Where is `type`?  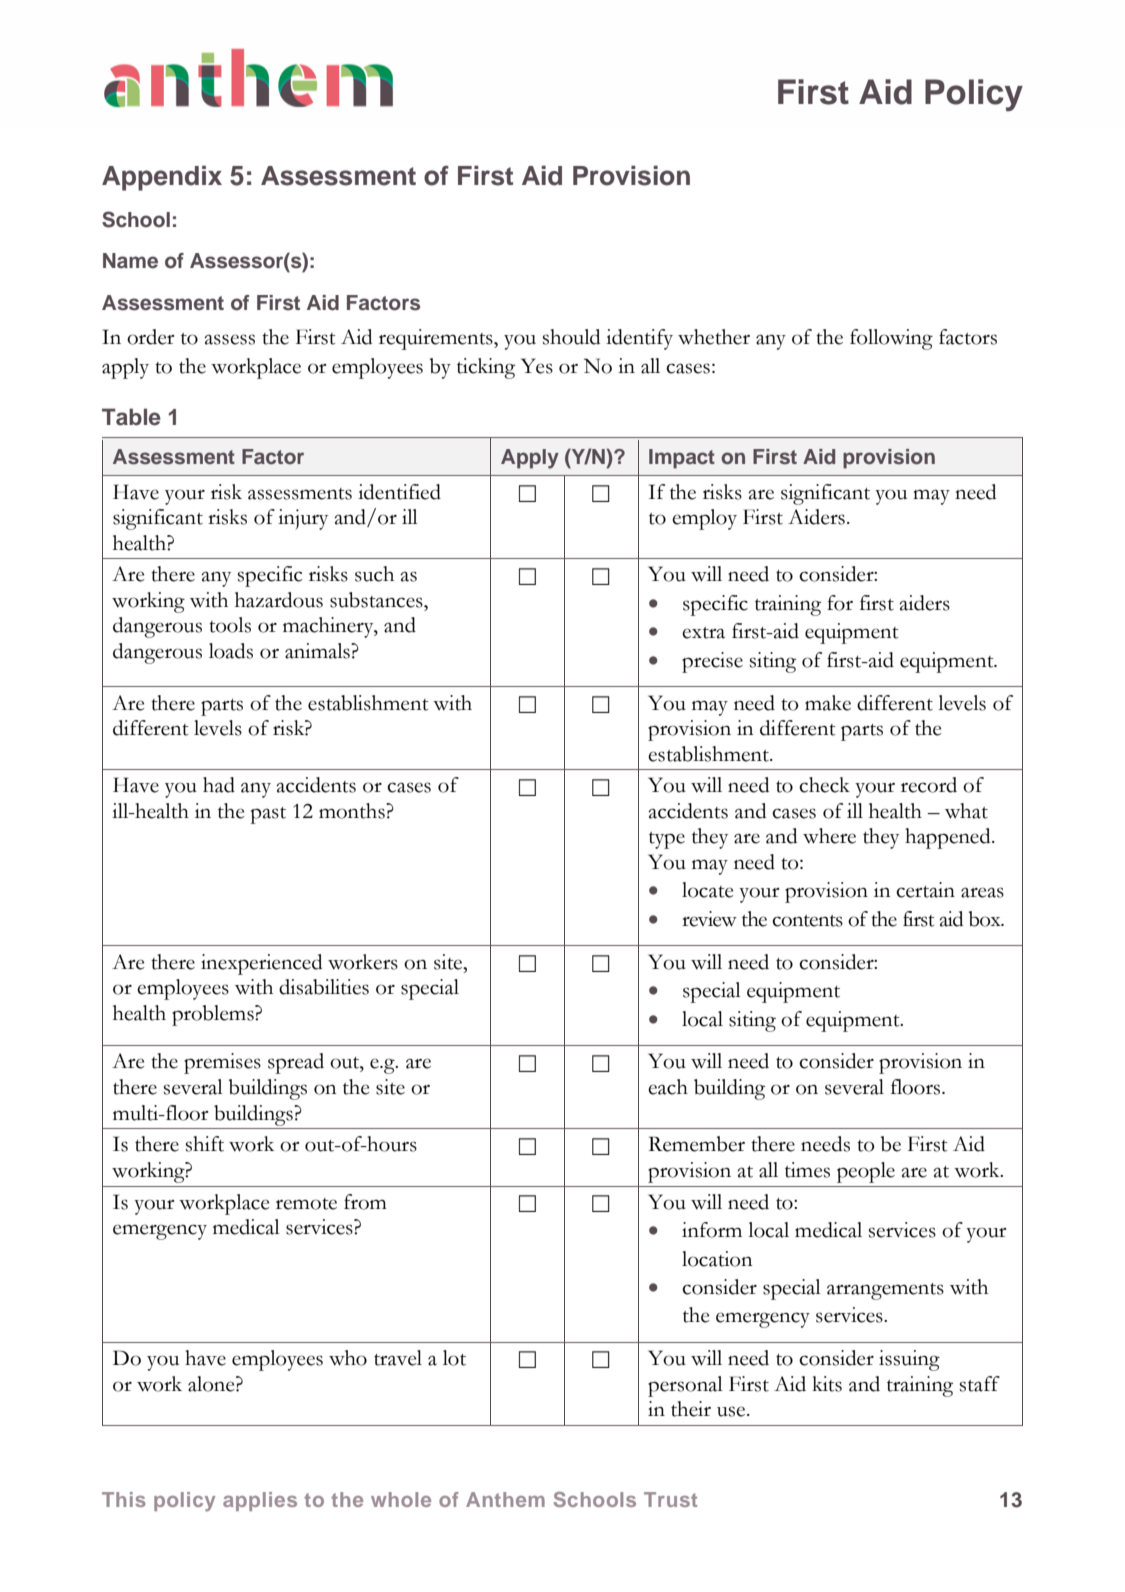 type is located at coordinates (667, 840).
